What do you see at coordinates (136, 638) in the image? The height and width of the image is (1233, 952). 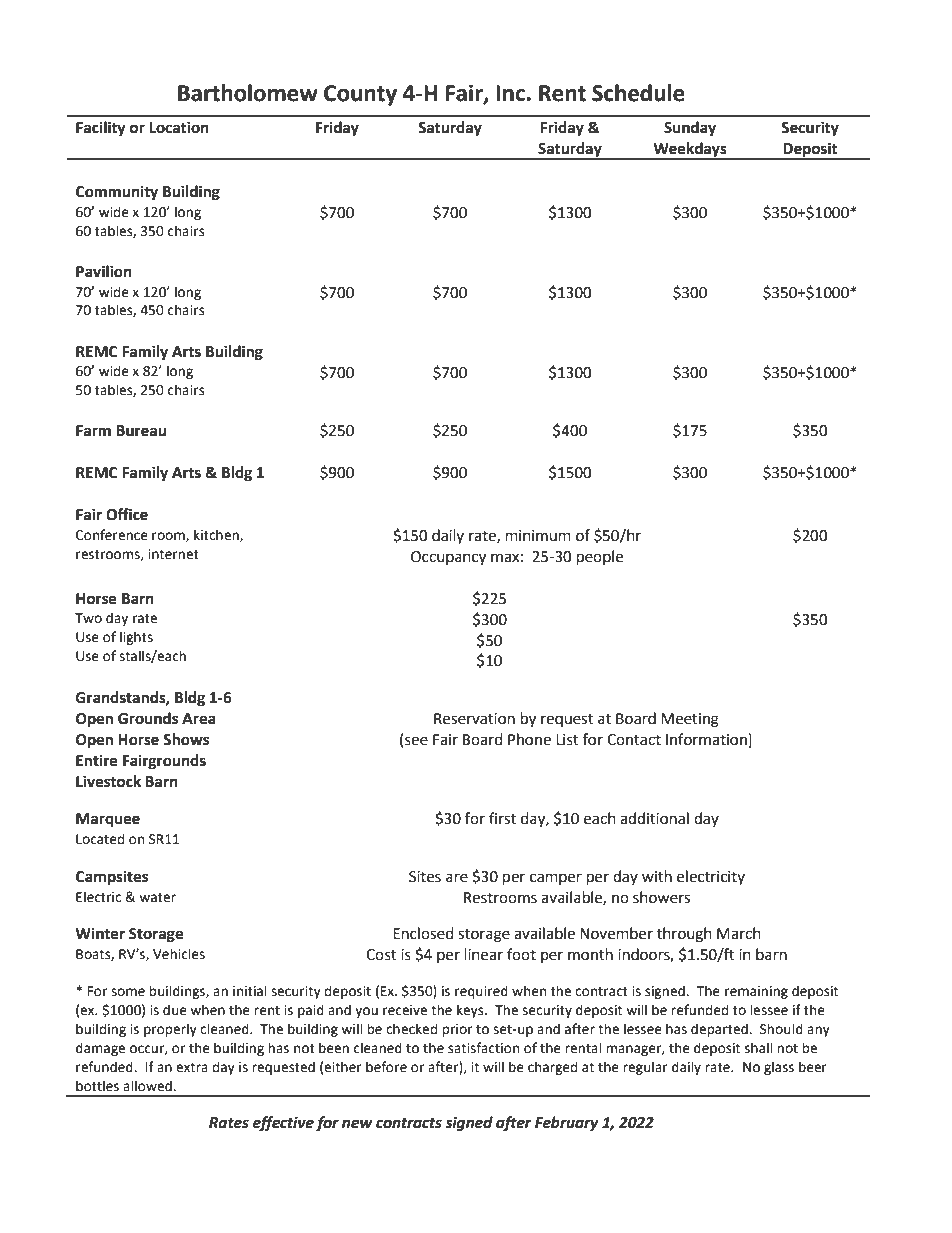 I see `lights` at bounding box center [136, 638].
